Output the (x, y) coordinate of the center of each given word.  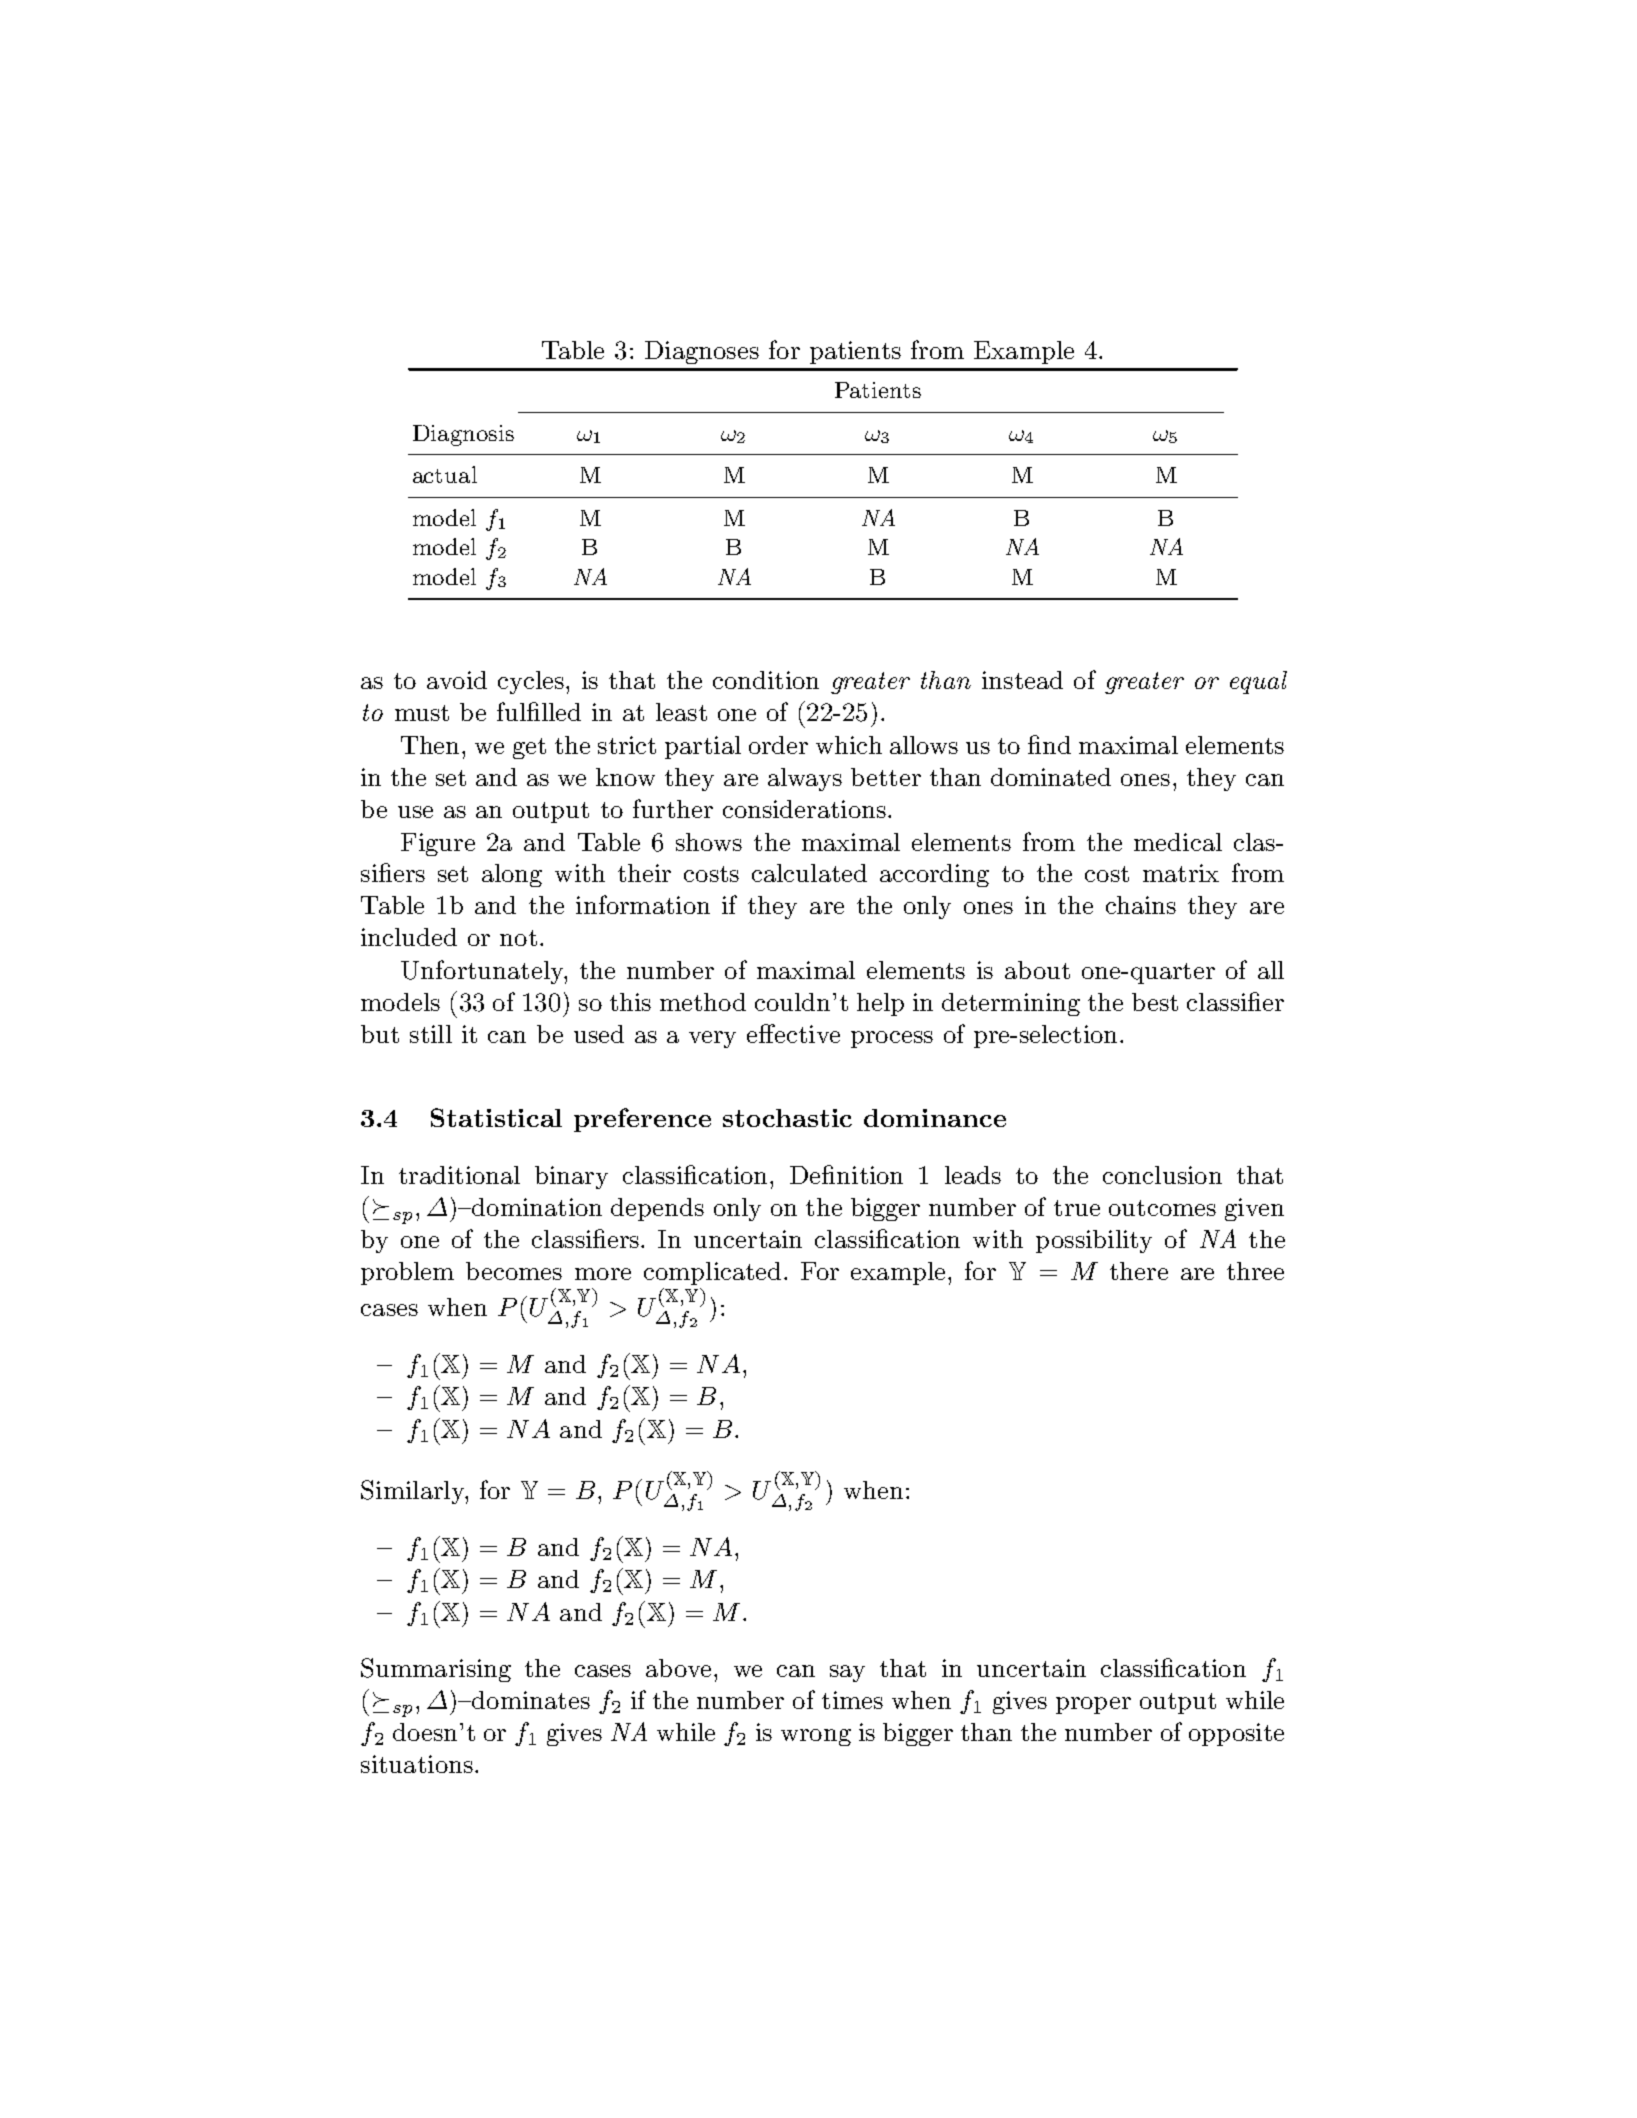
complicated (712, 1273)
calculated (809, 873)
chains (1141, 905)
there (1139, 1271)
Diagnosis (463, 435)
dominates (530, 1700)
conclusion (1162, 1175)
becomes (514, 1271)
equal (1258, 682)
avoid (457, 680)
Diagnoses (702, 352)
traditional (459, 1175)
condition (766, 680)
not (518, 938)
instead (1022, 680)
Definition (846, 1174)
